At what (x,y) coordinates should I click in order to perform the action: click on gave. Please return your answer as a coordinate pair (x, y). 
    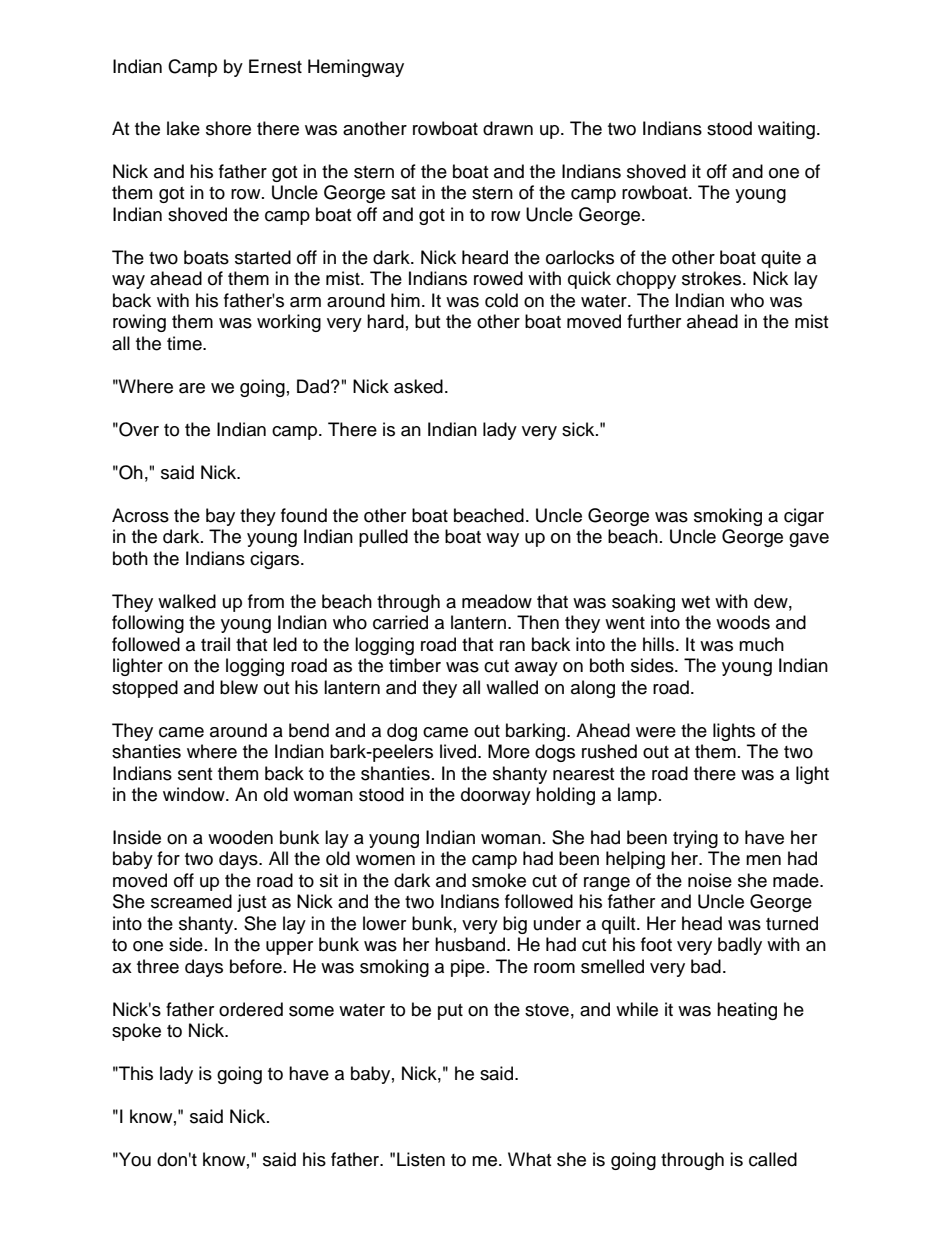
    Looking at the image, I should click on (809, 540).
